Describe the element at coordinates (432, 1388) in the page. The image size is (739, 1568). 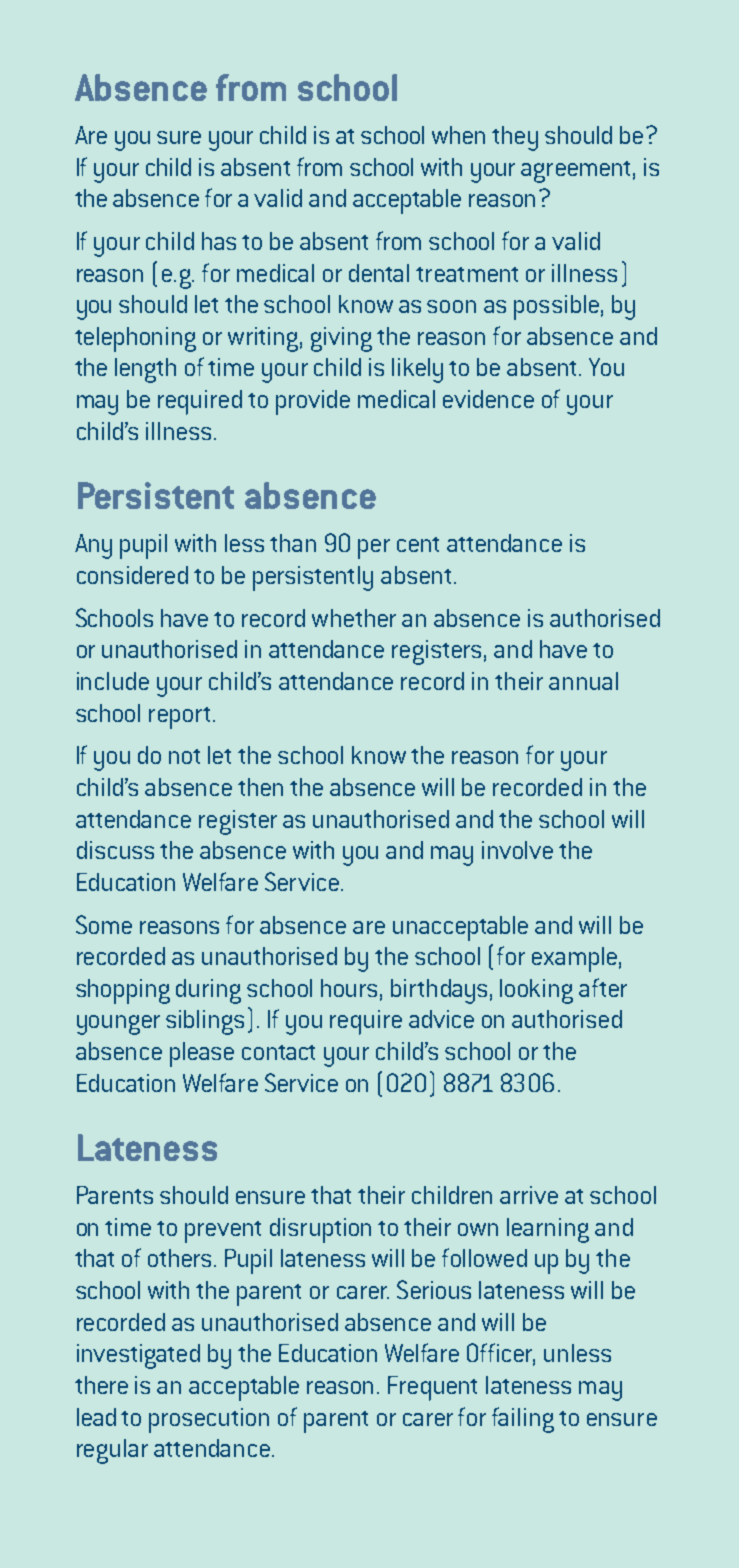
I see `Frequent` at that location.
